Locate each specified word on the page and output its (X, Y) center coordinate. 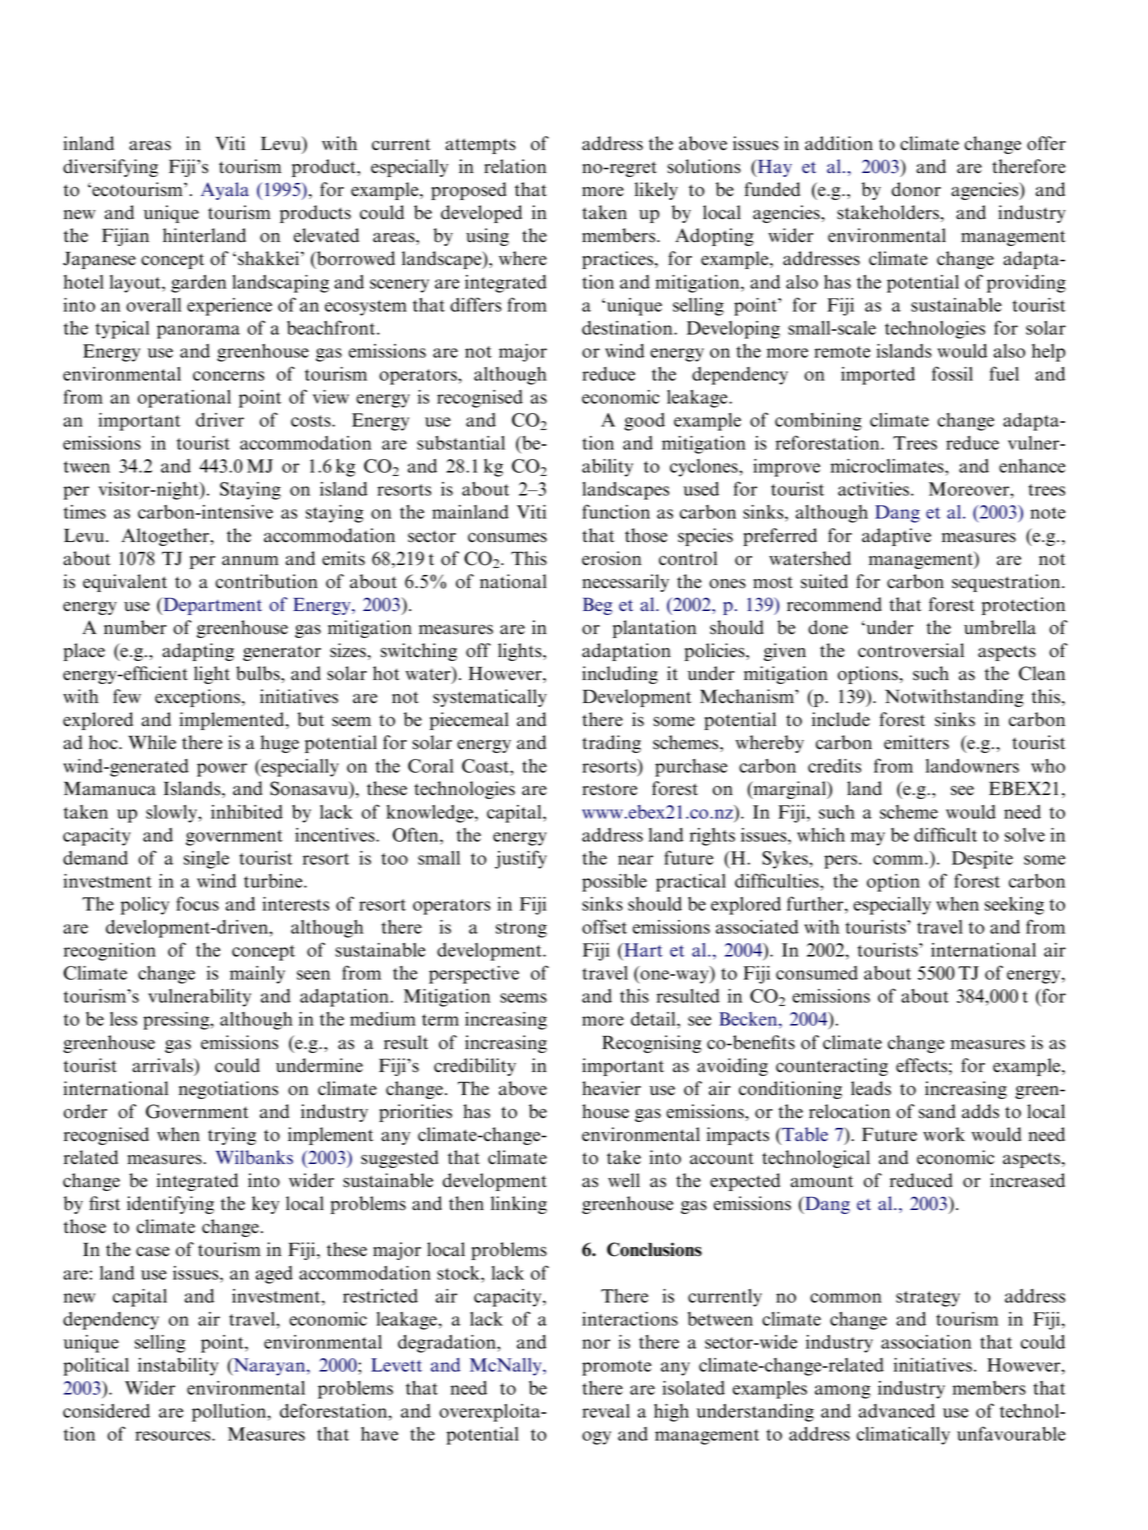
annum (250, 561)
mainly (257, 975)
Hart (642, 951)
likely (656, 191)
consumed (817, 973)
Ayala (225, 191)
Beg (597, 606)
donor (916, 189)
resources (174, 1436)
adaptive (896, 537)
